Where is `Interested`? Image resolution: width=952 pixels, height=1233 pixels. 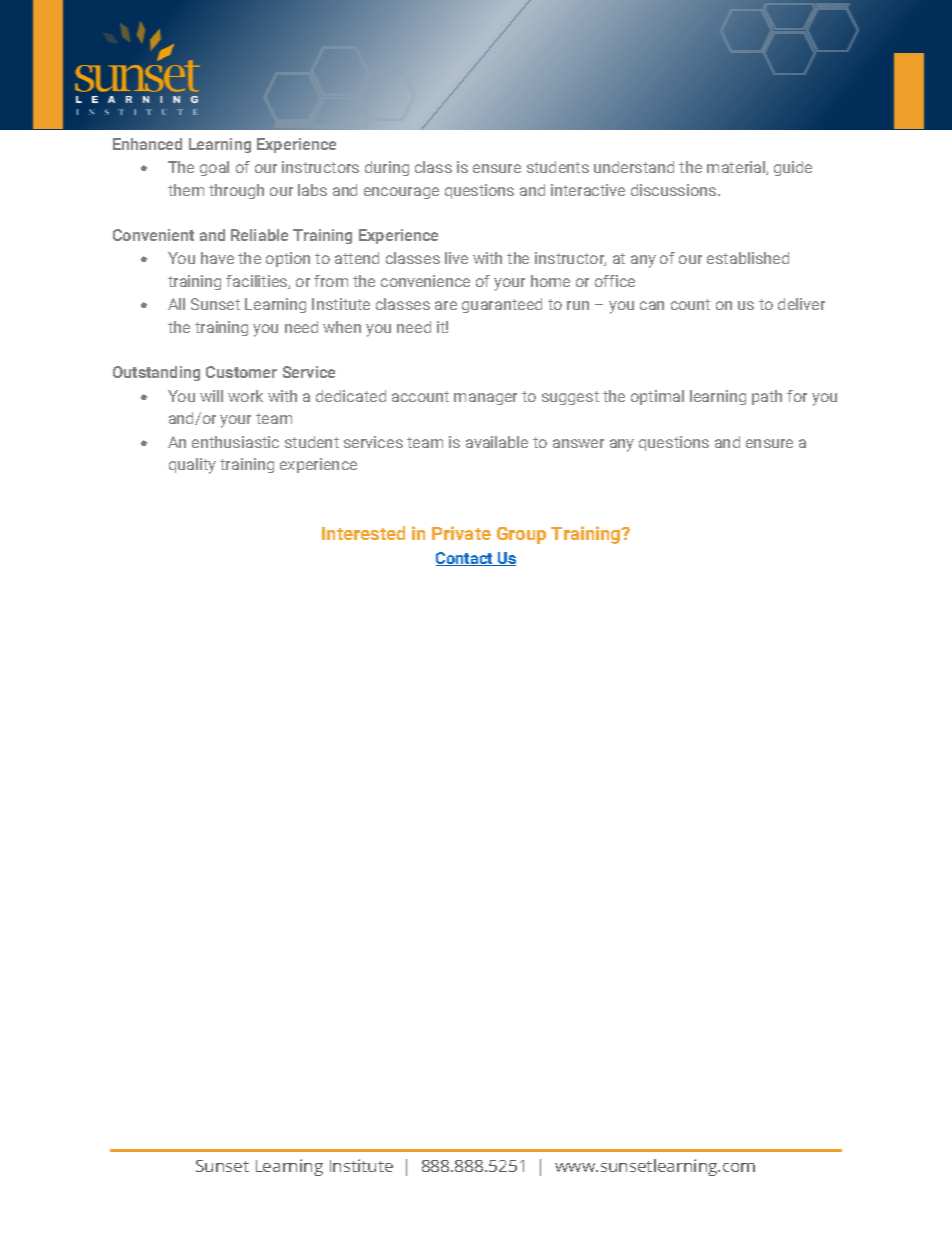 Interested is located at coordinates (363, 533).
